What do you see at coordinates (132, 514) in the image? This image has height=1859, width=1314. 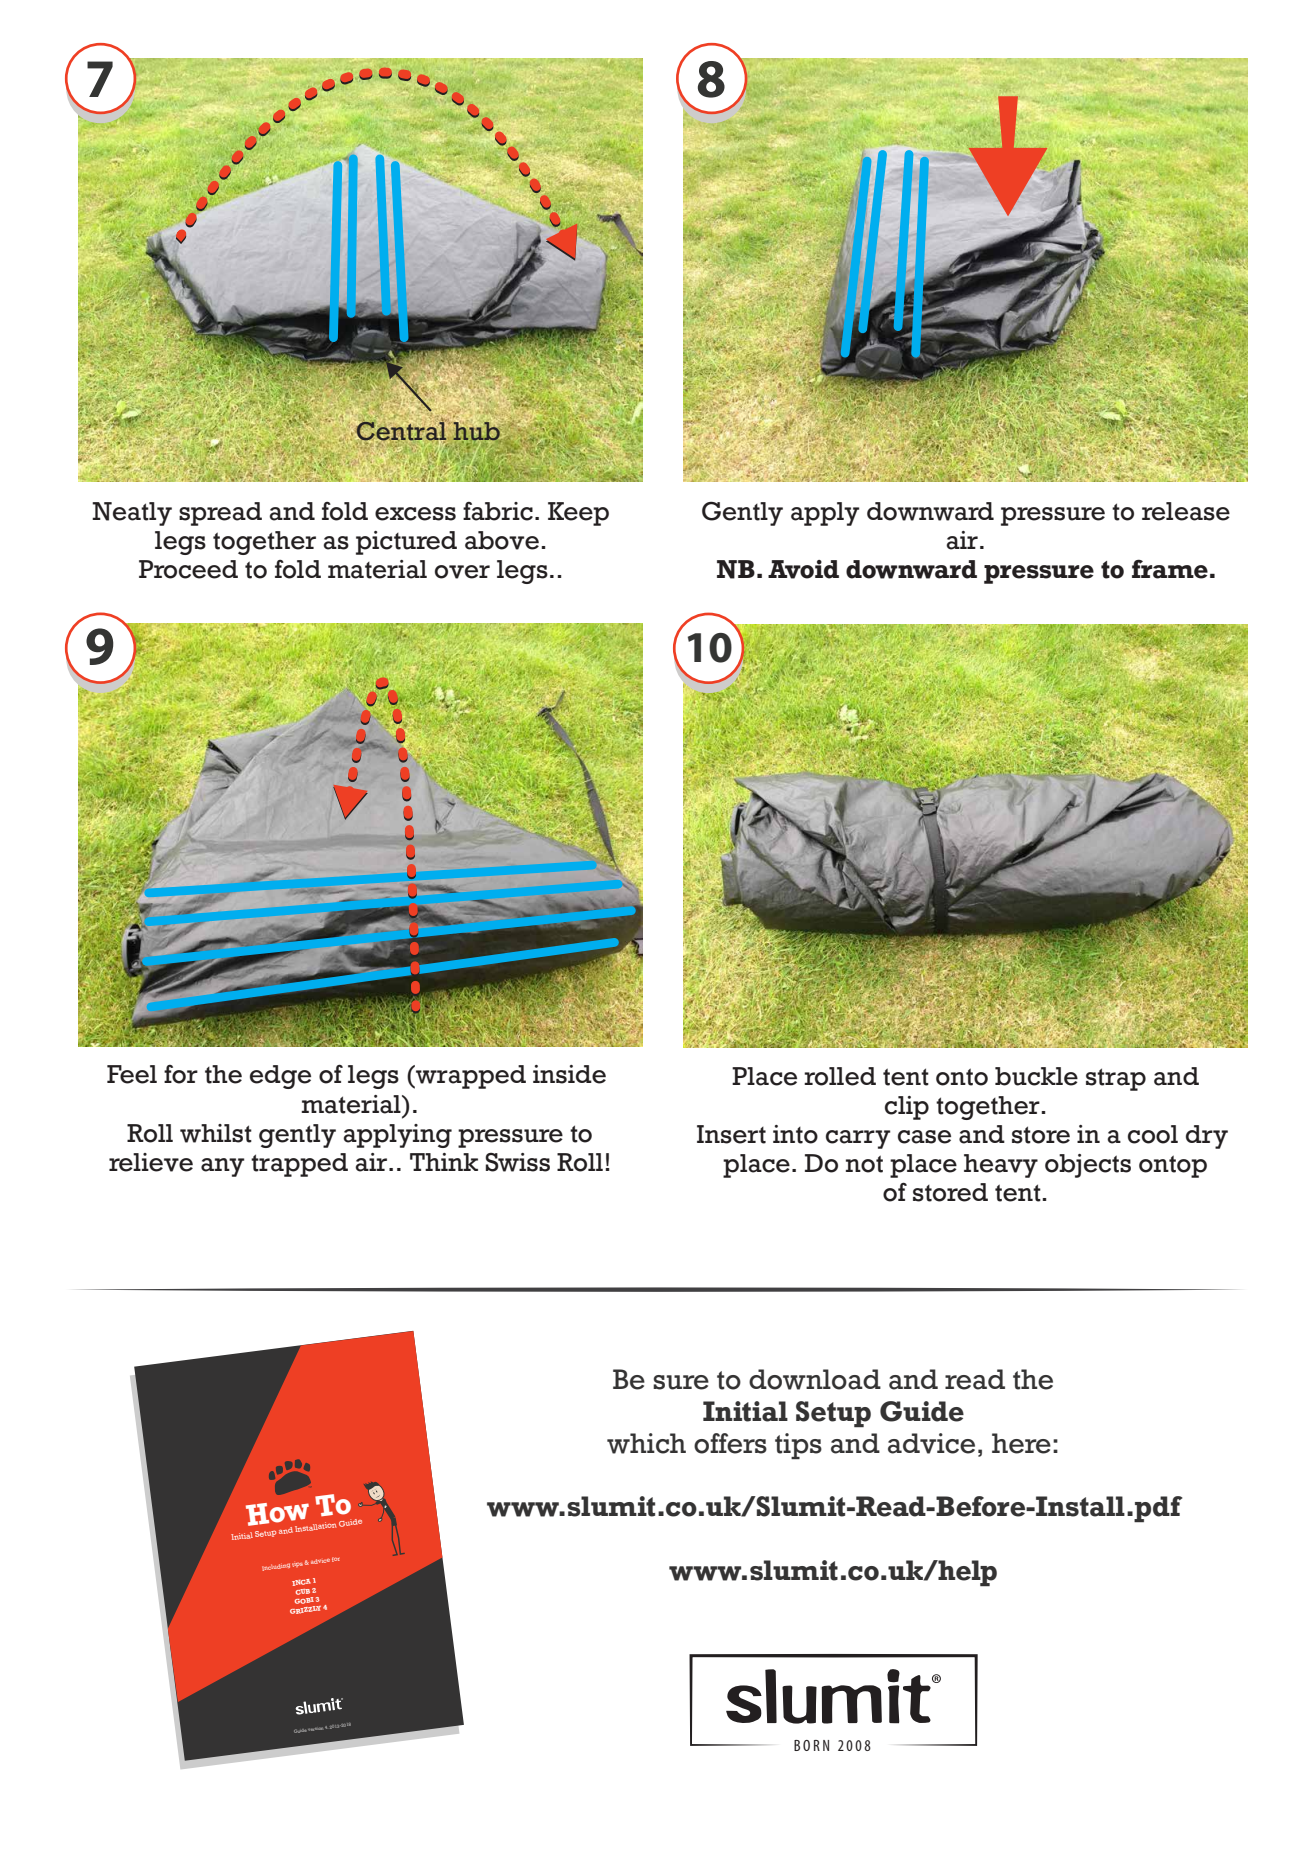 I see `Neatly` at bounding box center [132, 514].
